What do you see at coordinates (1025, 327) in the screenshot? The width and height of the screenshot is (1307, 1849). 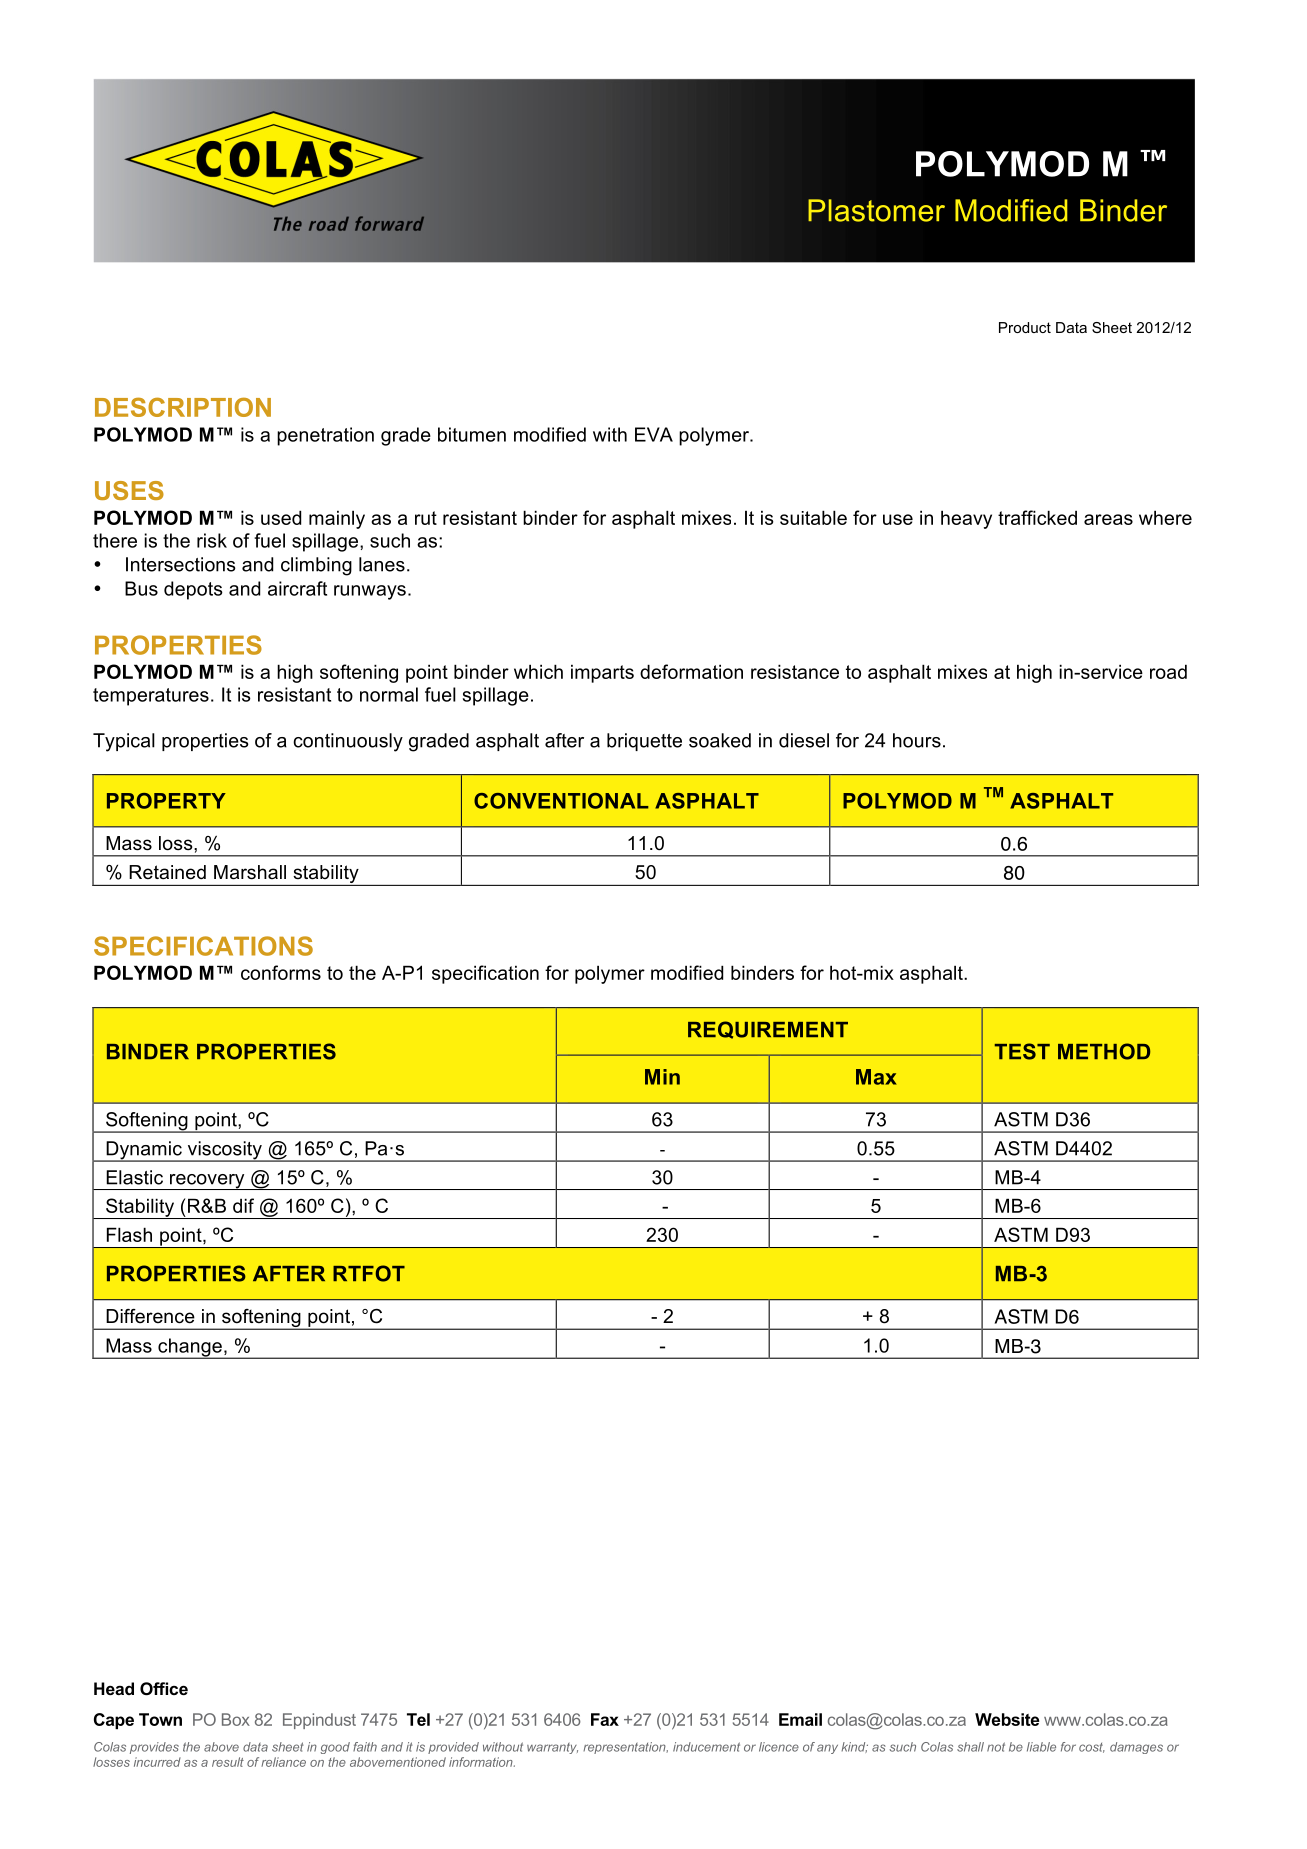 I see `Product` at bounding box center [1025, 327].
